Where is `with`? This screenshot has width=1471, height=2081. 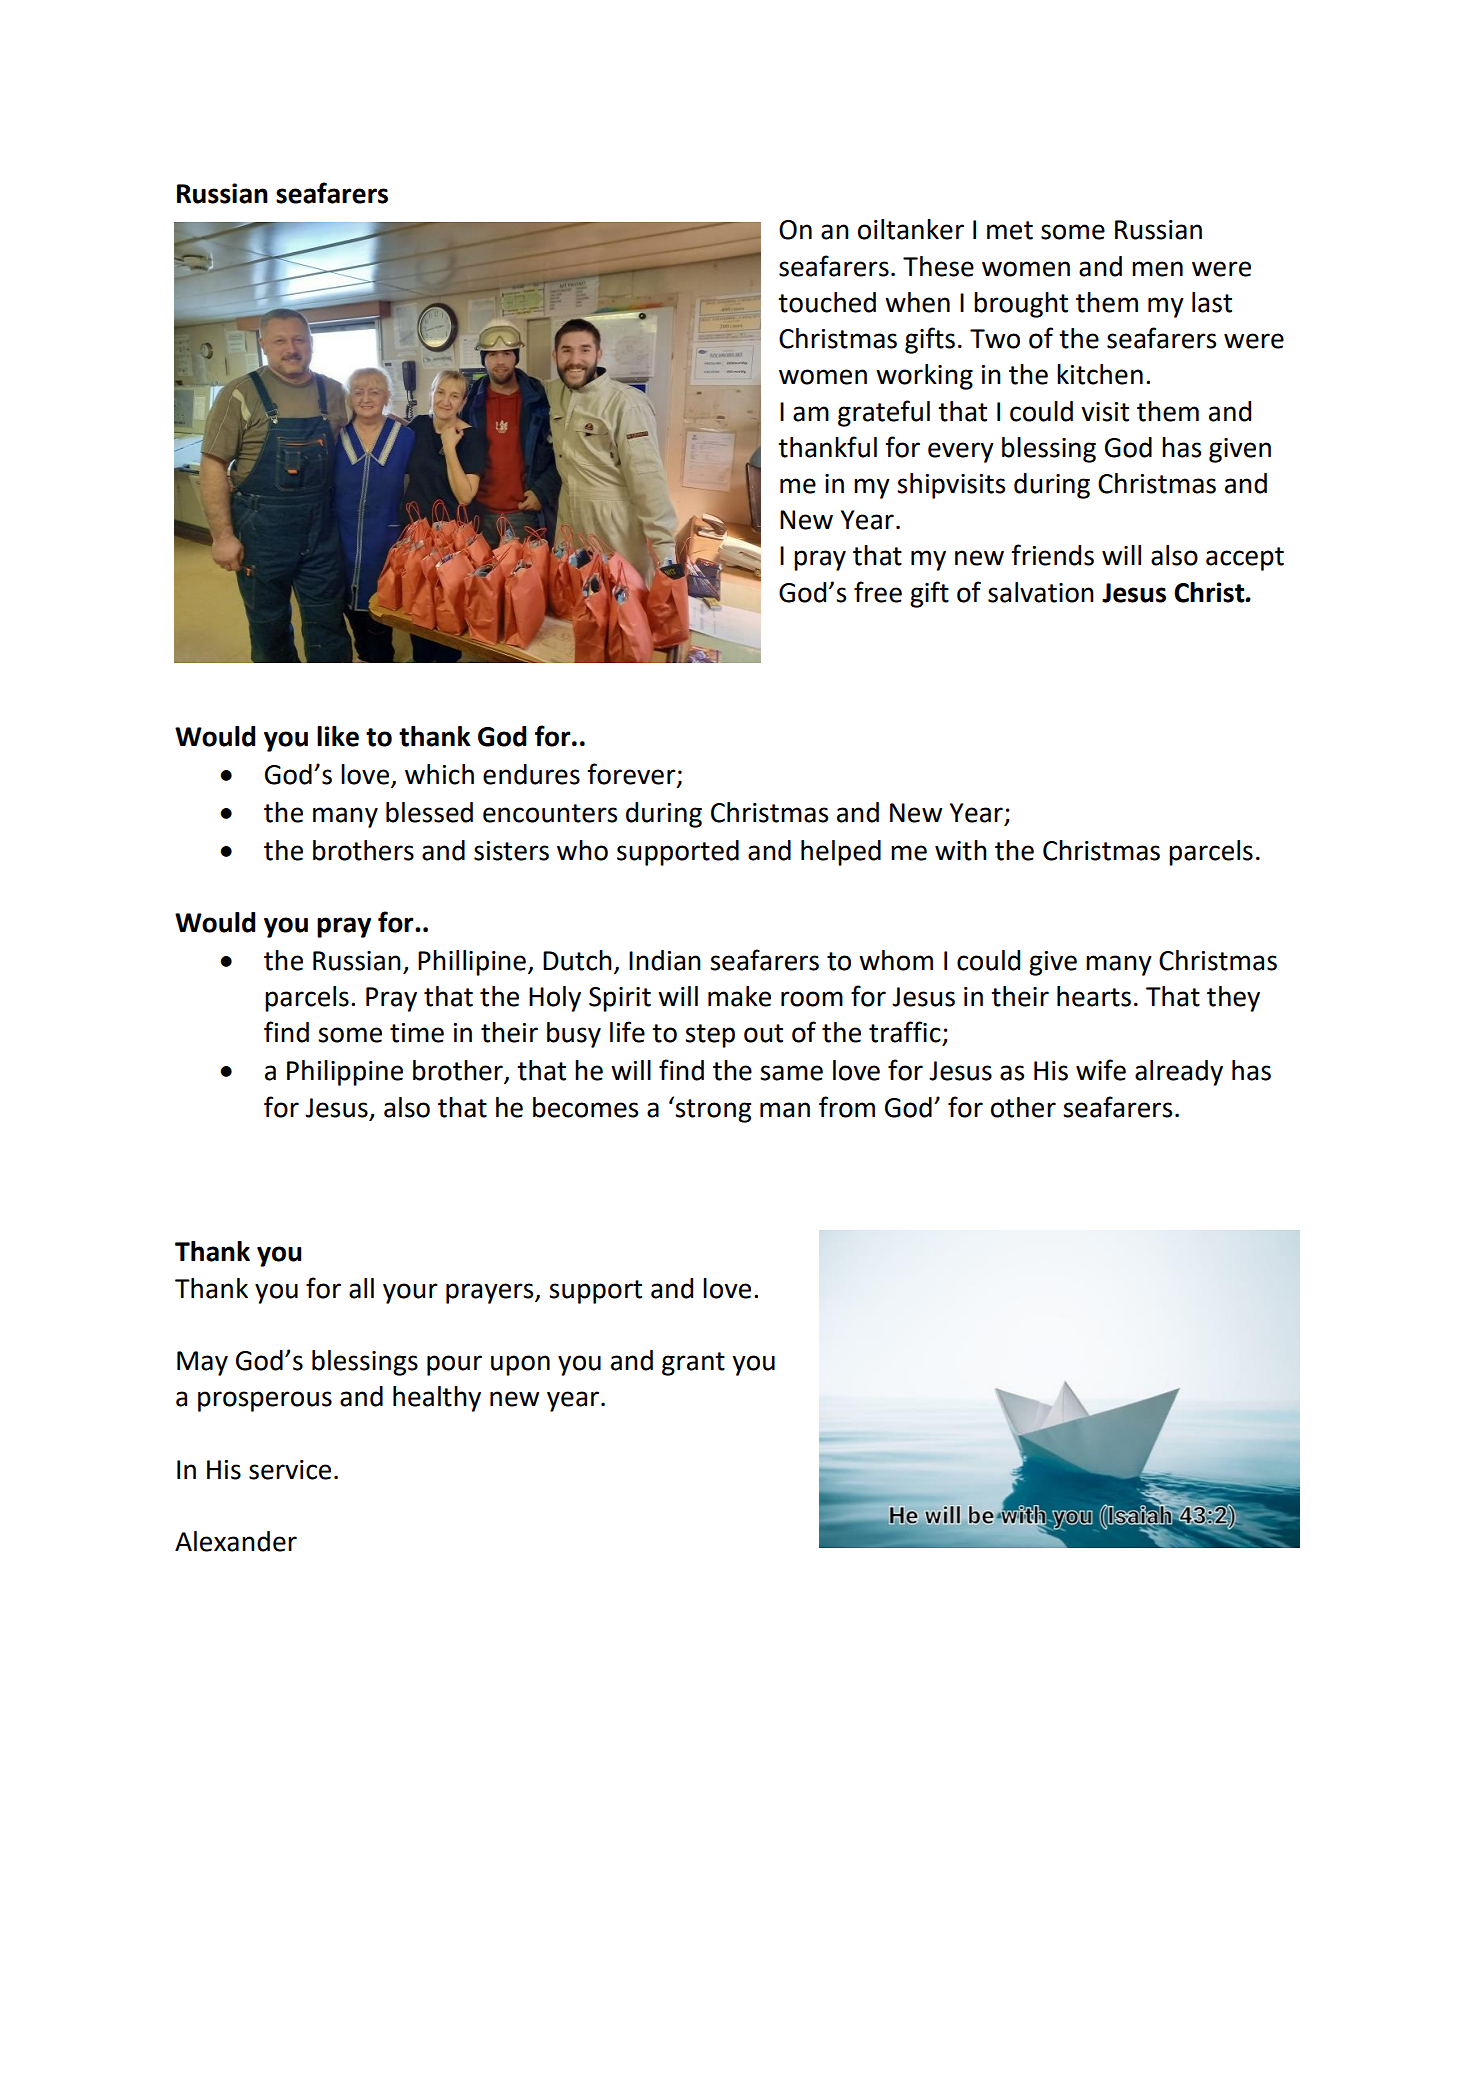 with is located at coordinates (961, 850).
